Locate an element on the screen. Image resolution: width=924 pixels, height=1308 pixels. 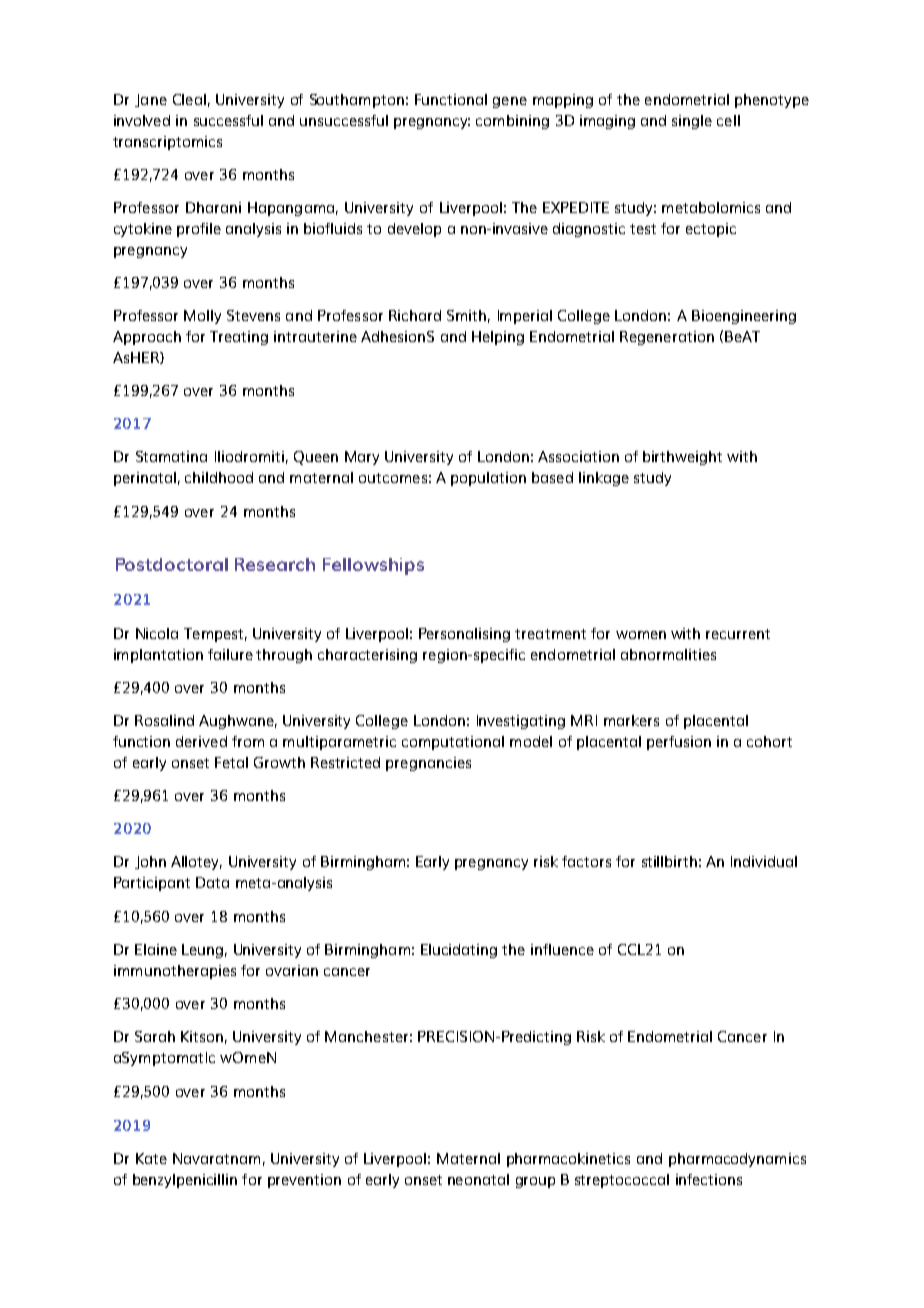
Individual is located at coordinates (764, 861).
